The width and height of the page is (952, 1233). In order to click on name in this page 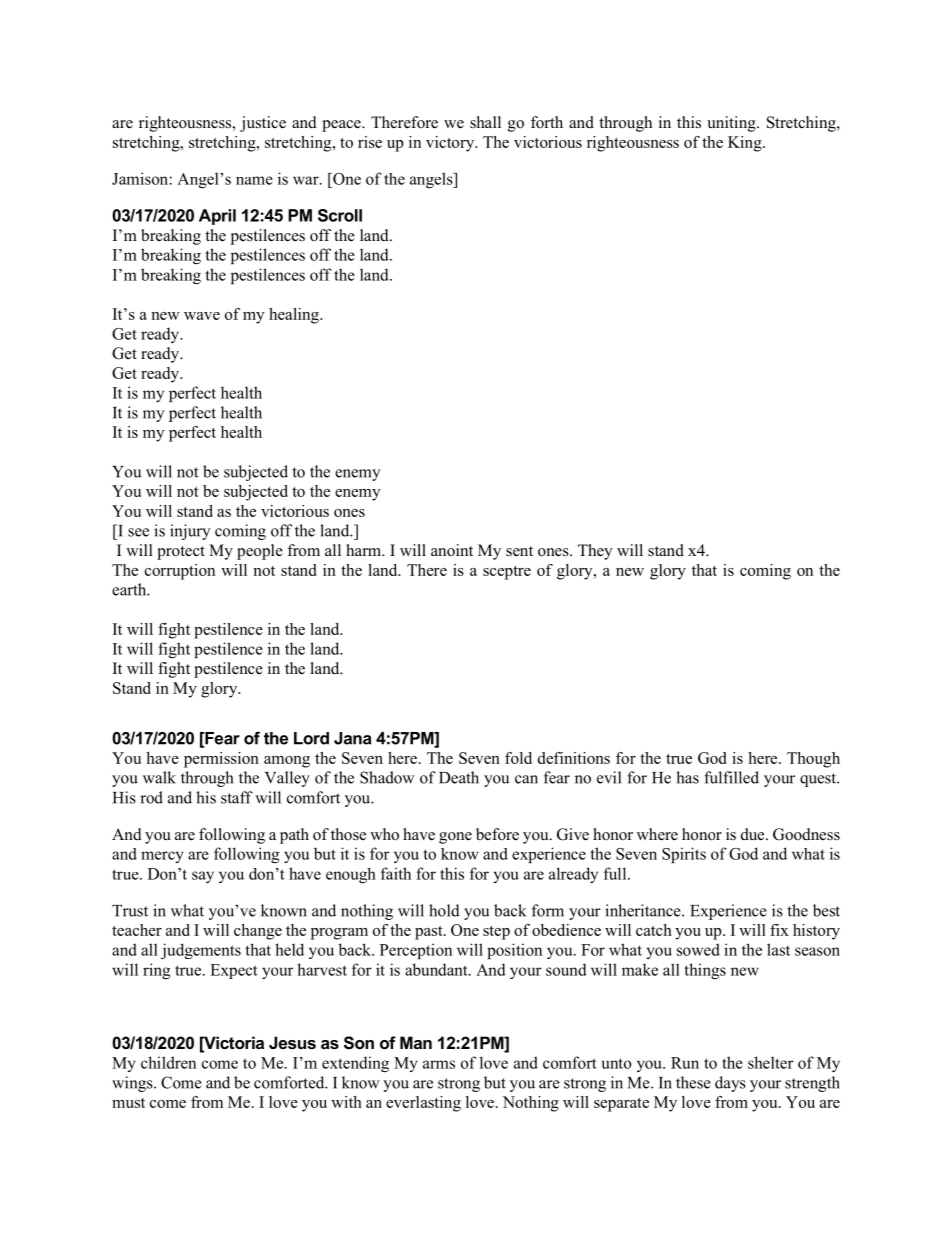, I will do `click(254, 180)`.
